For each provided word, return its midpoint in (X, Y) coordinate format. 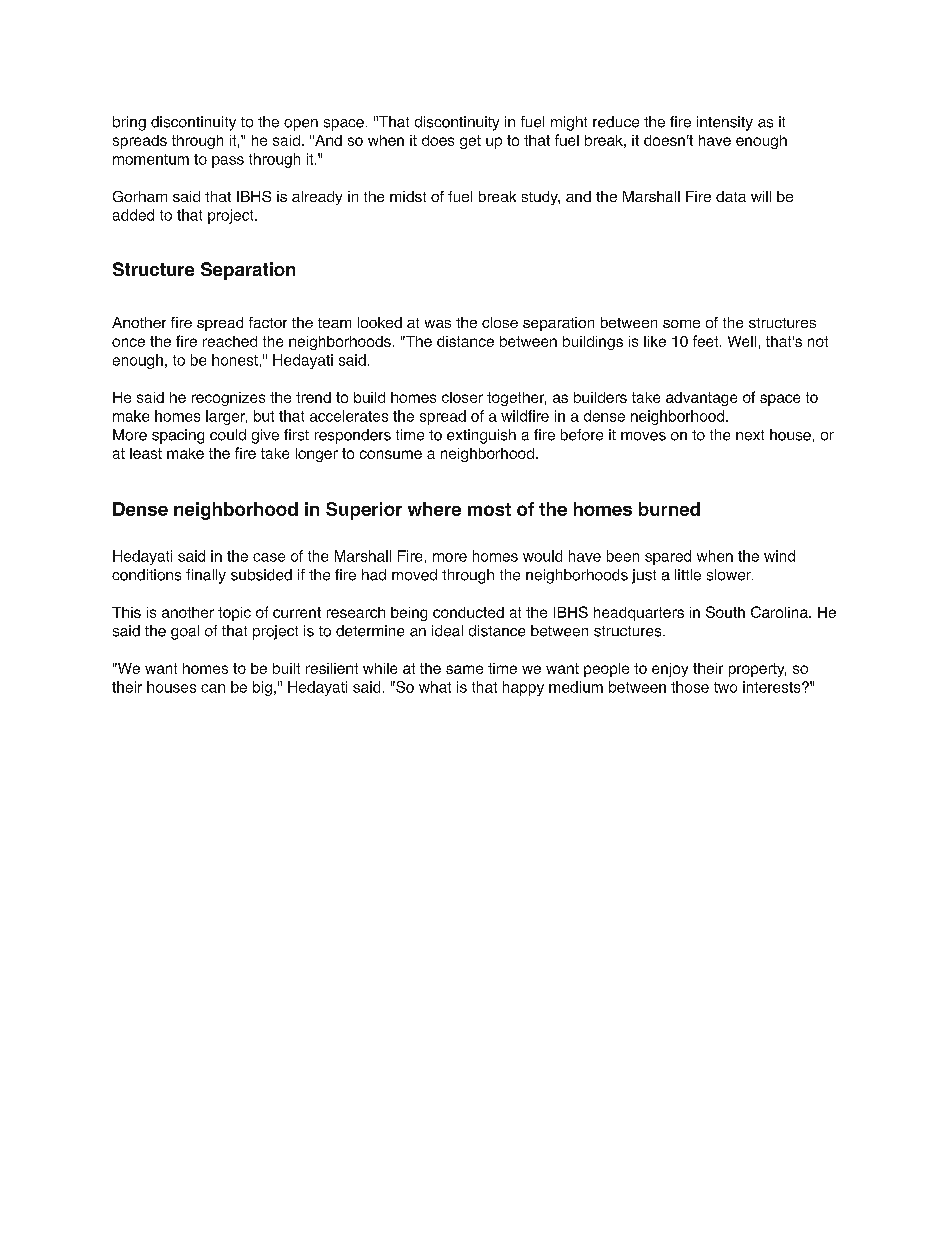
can (213, 688)
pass (228, 162)
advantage (701, 399)
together (516, 399)
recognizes (228, 399)
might (569, 123)
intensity (725, 123)
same (464, 669)
